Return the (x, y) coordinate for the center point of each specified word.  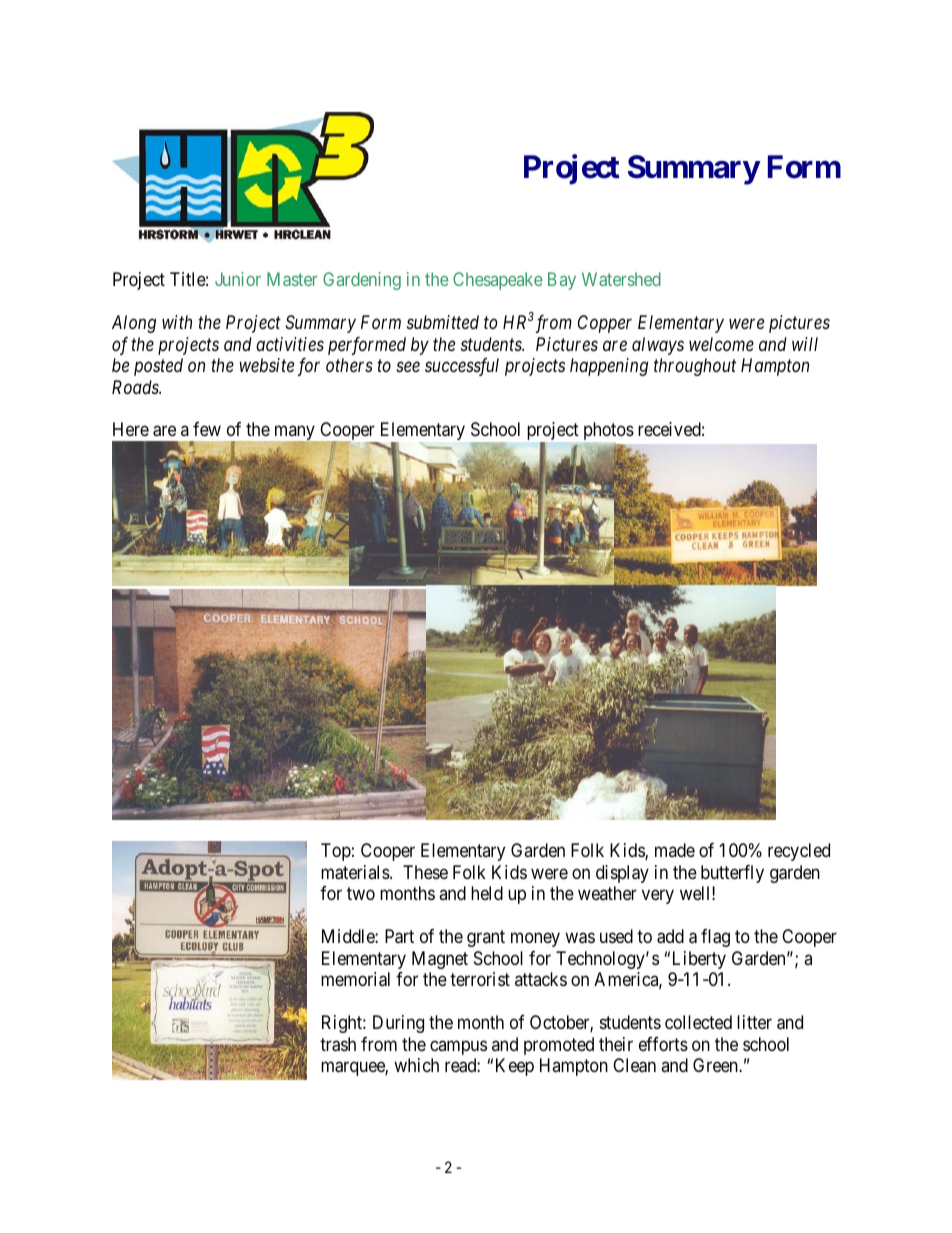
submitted (443, 322)
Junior (238, 279)
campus (458, 1047)
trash (338, 1044)
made (675, 850)
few (207, 429)
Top (336, 852)
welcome (721, 344)
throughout (695, 367)
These (425, 872)
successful (462, 367)
